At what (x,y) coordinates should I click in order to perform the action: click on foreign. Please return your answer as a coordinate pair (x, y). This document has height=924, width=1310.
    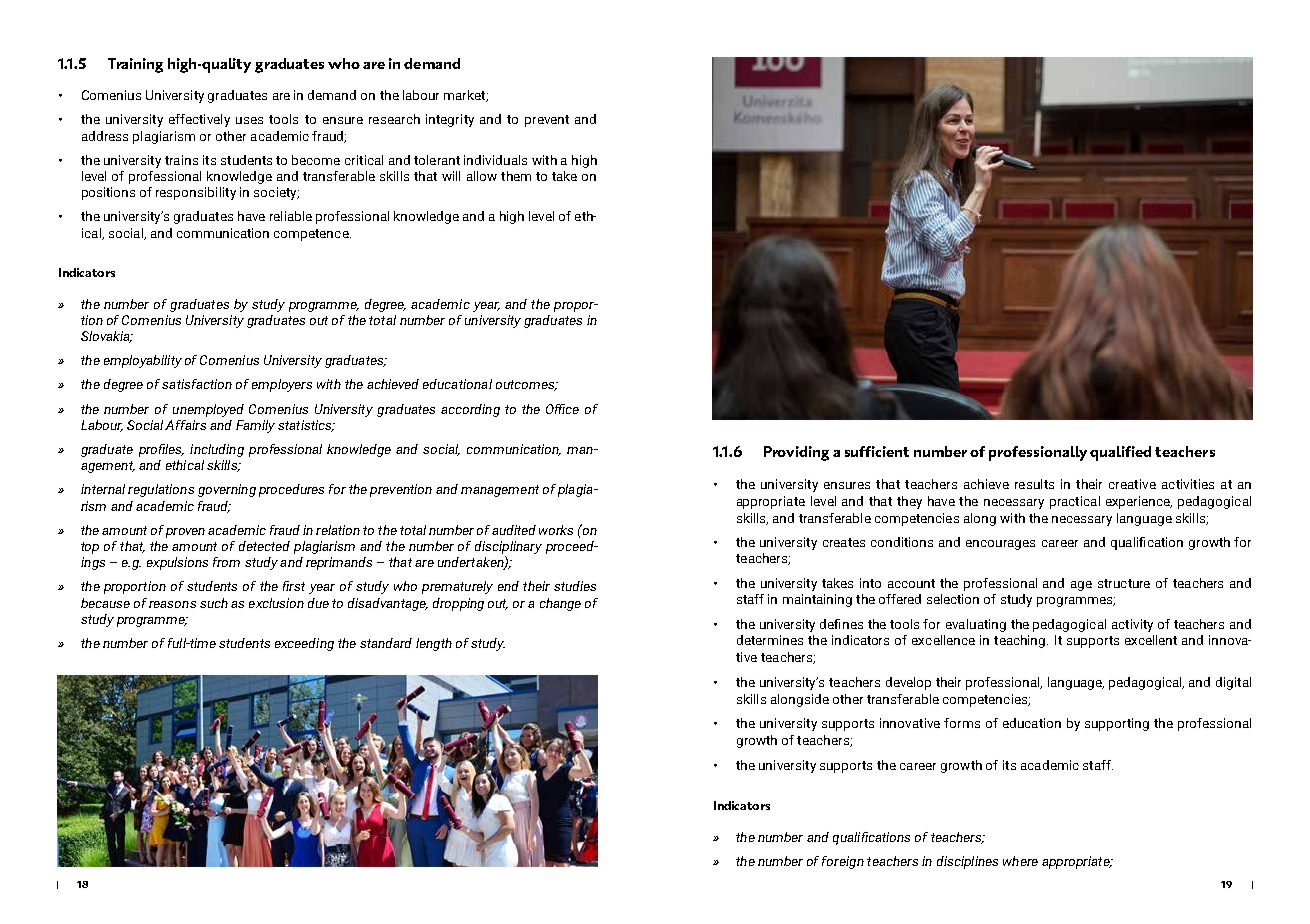
    Looking at the image, I should click on (843, 862).
